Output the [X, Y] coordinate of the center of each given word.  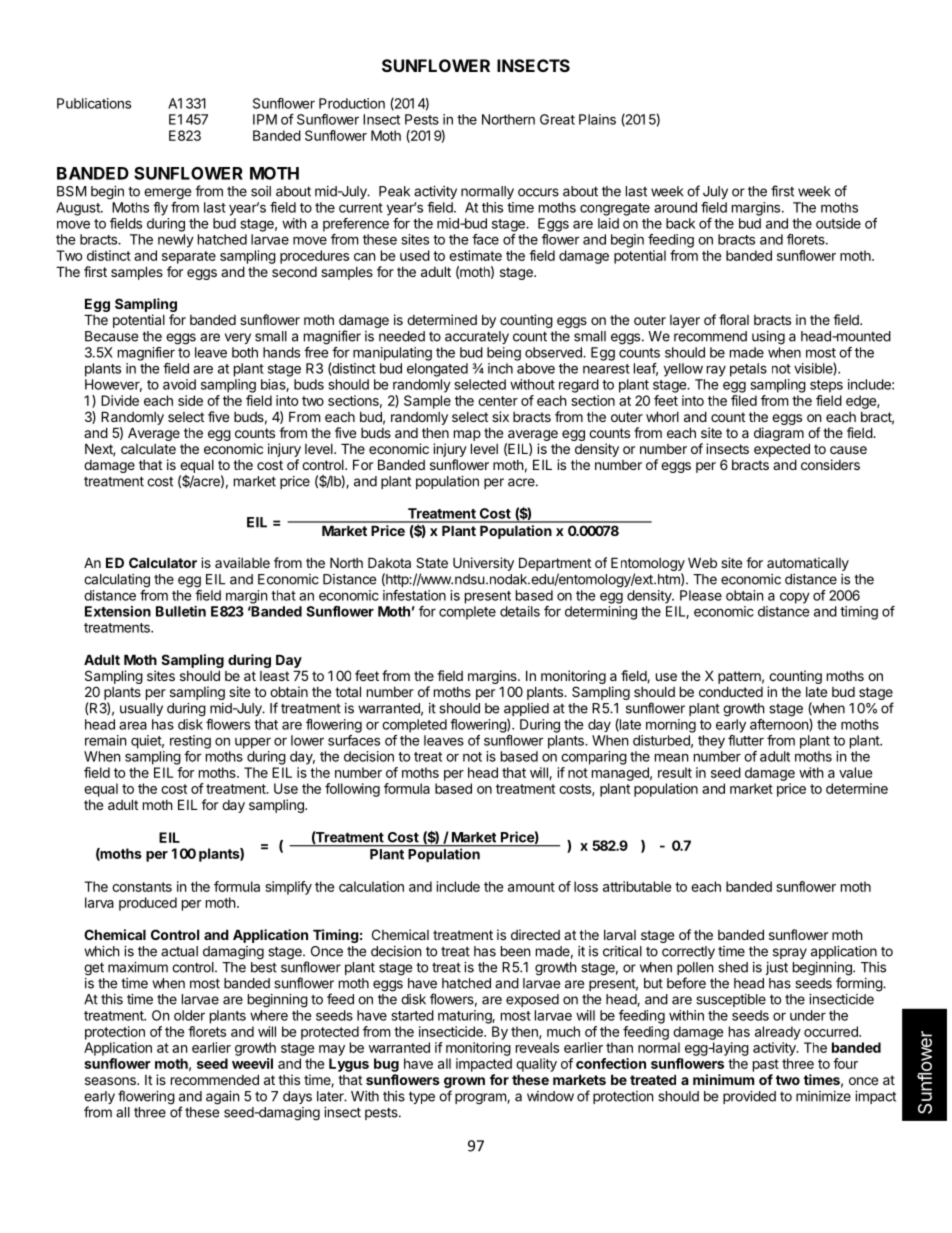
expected [782, 450]
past [766, 1065]
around [675, 207]
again [222, 1098]
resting [190, 742]
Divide [120, 400]
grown [464, 1082]
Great [557, 119]
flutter [746, 740]
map [467, 435]
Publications [94, 103]
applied [526, 711]
